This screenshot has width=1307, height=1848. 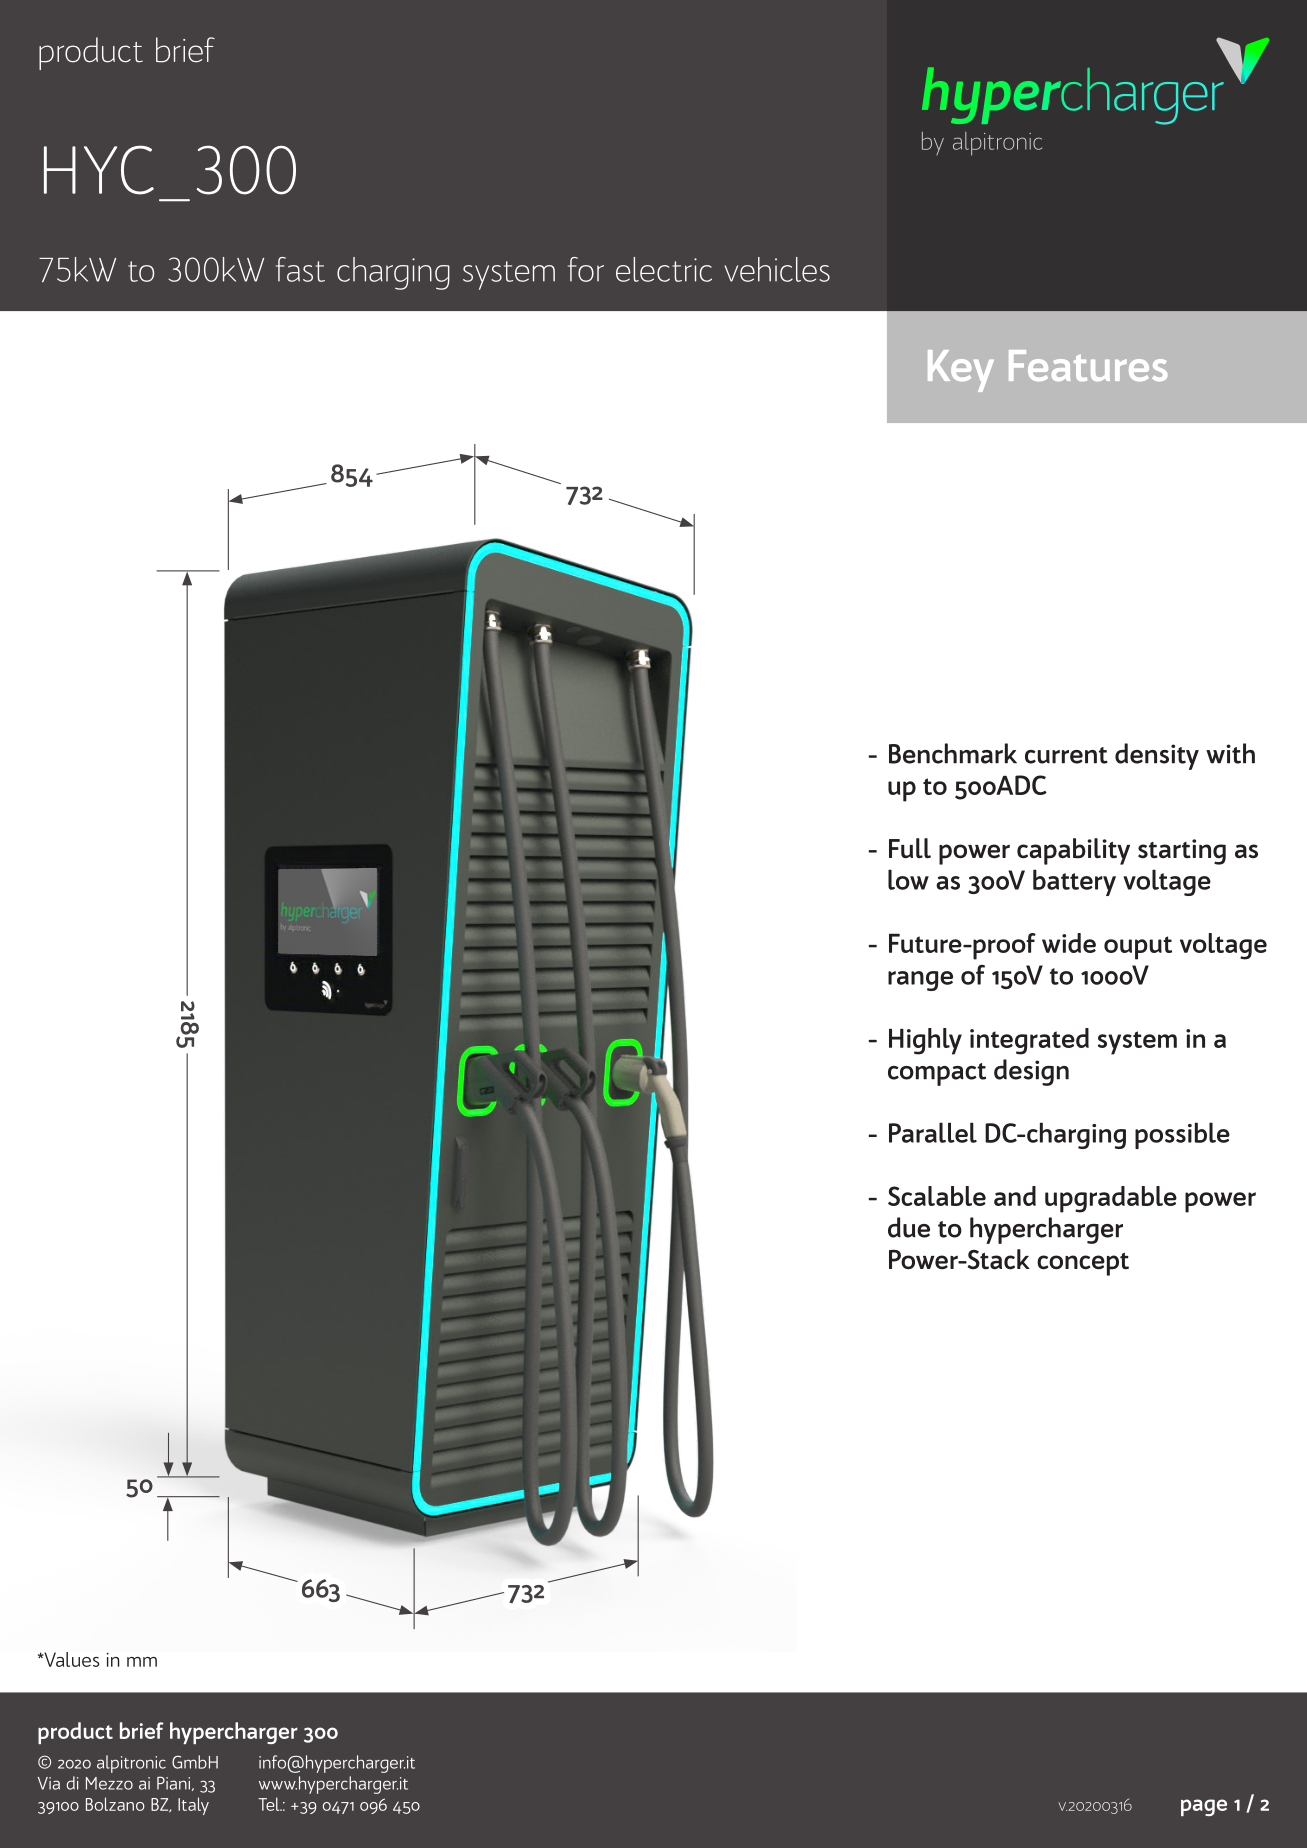 I want to click on Features, so click(x=1088, y=365).
